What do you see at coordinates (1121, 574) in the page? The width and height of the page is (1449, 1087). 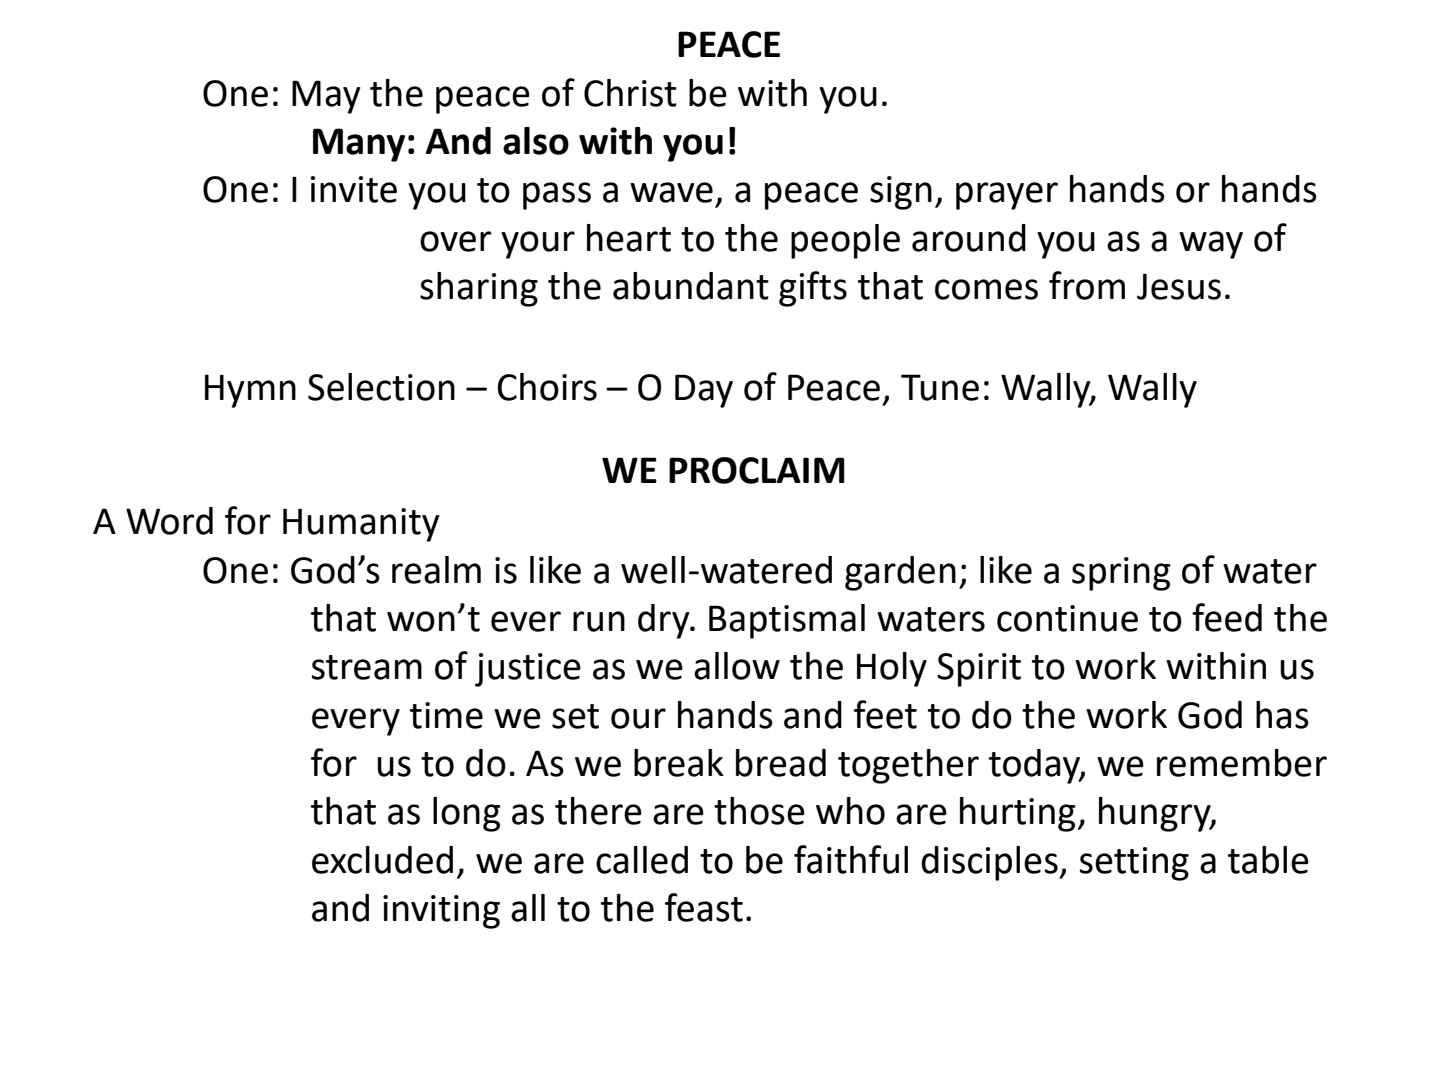 I see `spring` at bounding box center [1121, 574].
